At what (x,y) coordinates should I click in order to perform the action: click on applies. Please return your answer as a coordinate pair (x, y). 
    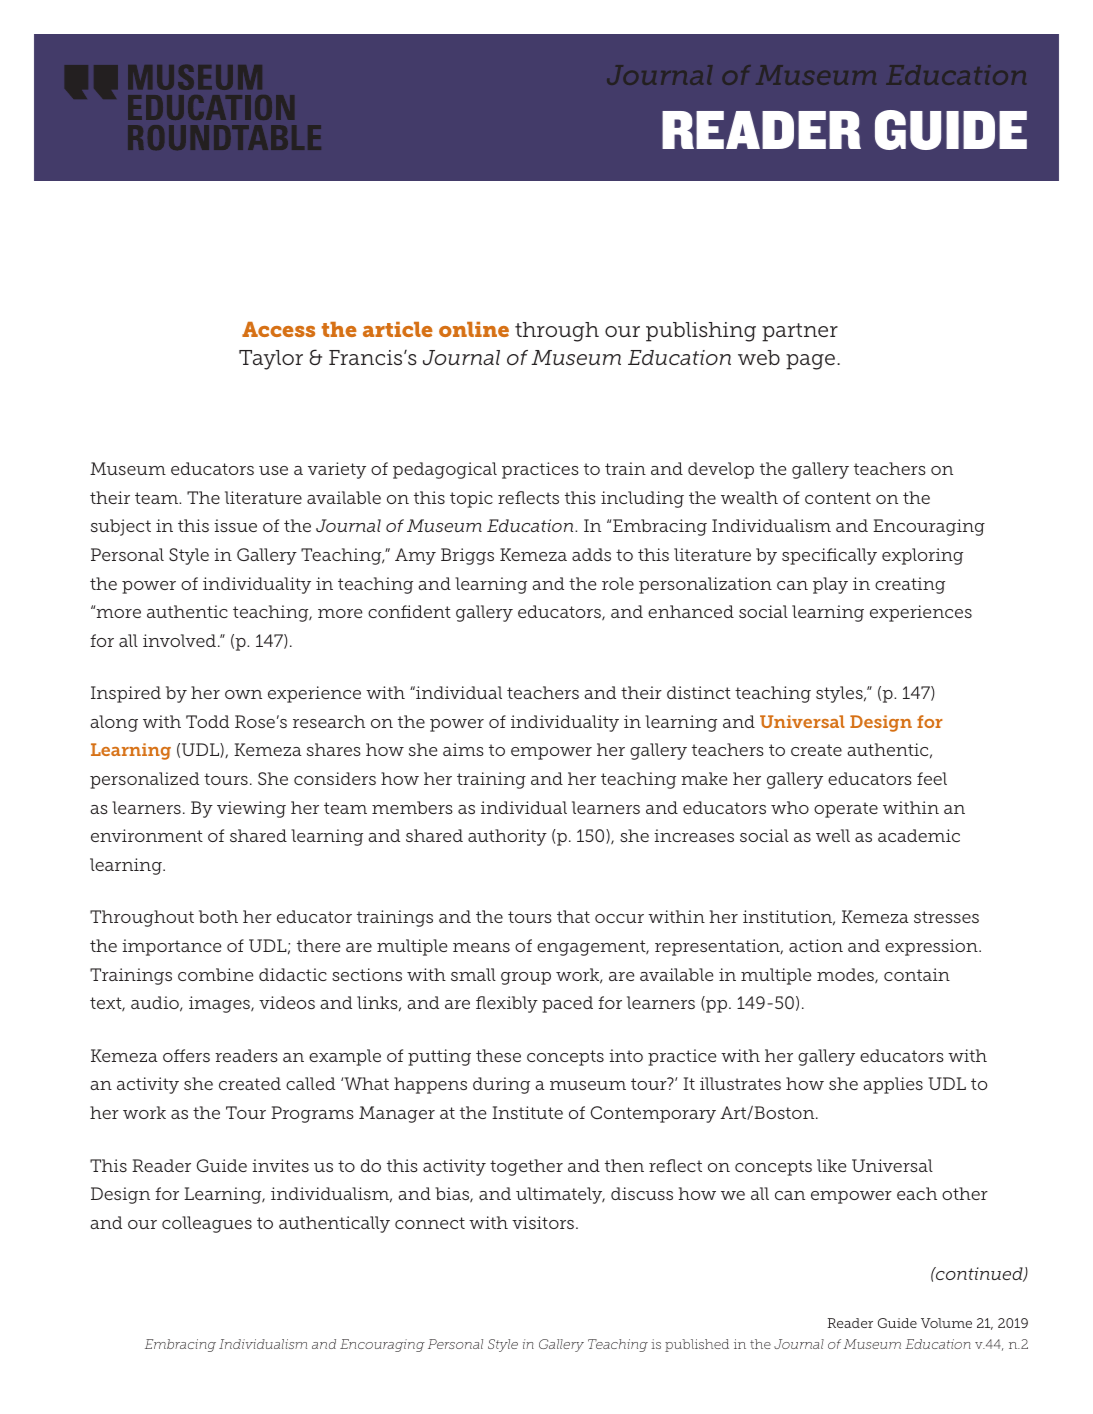
    Looking at the image, I should click on (893, 1085).
